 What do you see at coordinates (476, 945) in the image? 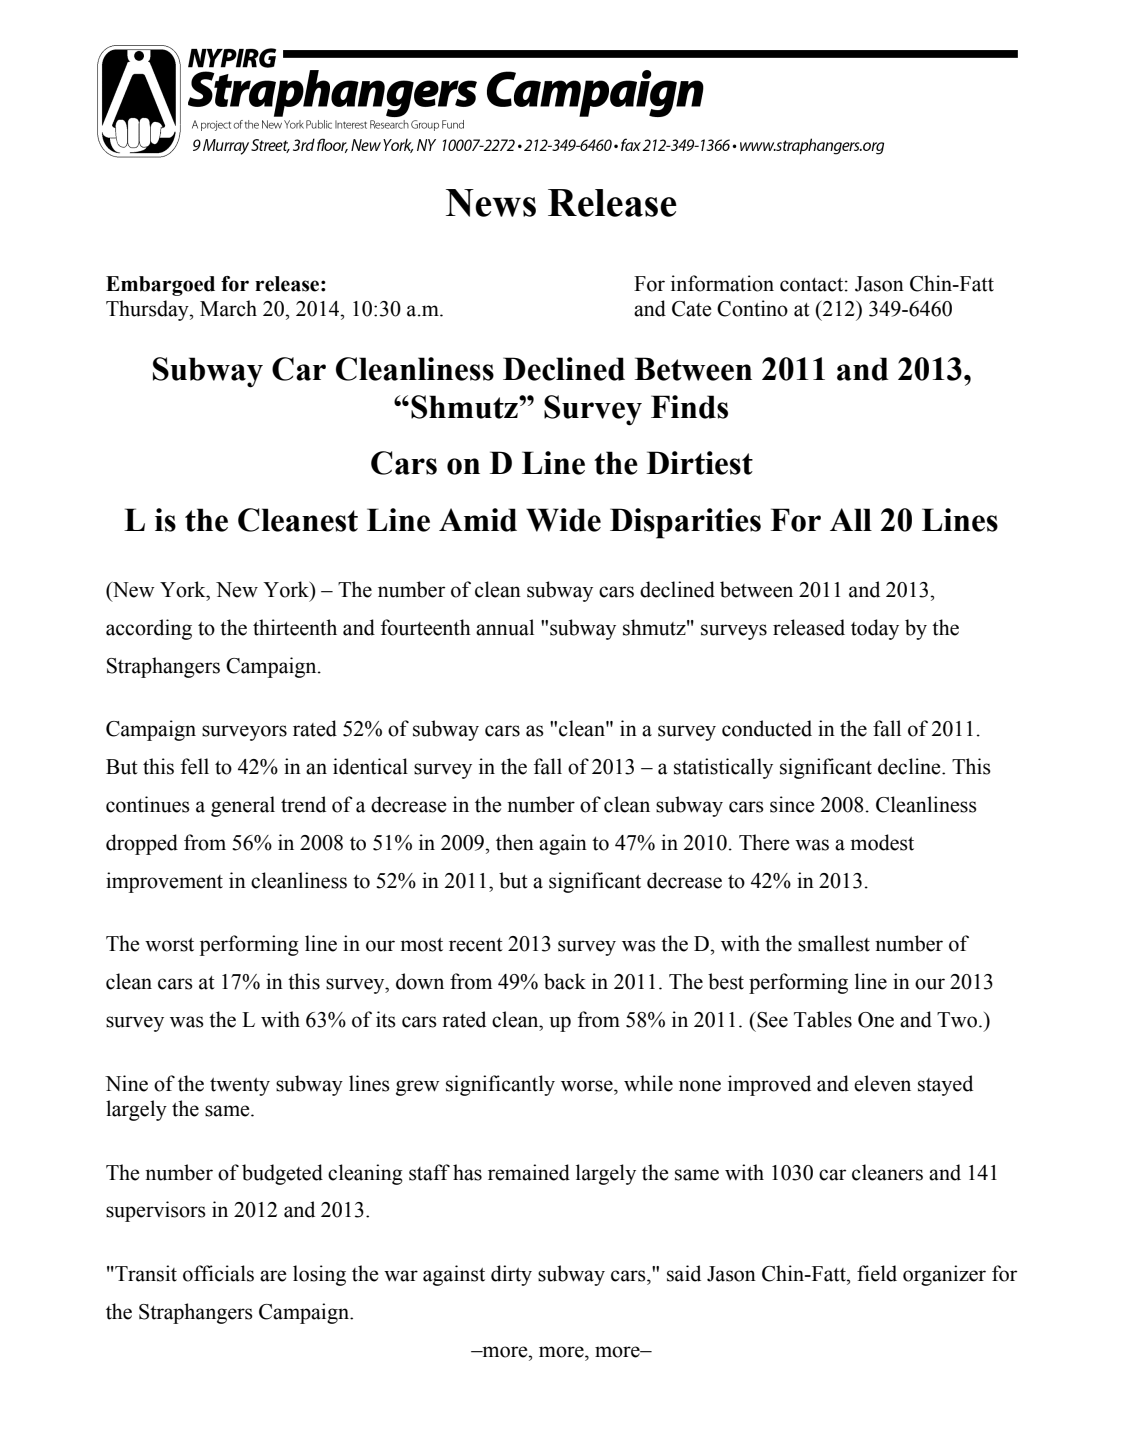
I see `recent` at bounding box center [476, 945].
